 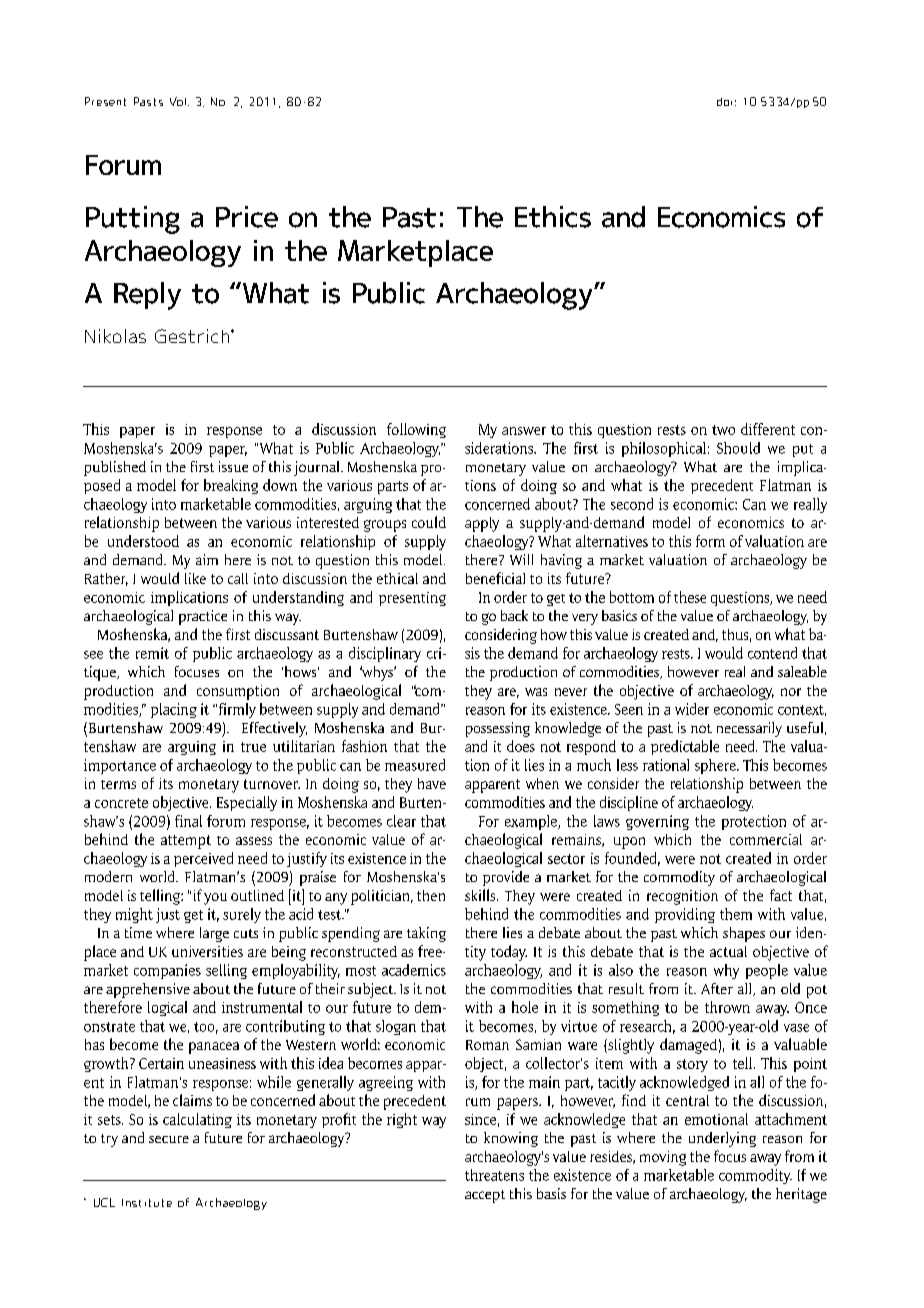 What do you see at coordinates (188, 821) in the screenshot?
I see `final` at bounding box center [188, 821].
